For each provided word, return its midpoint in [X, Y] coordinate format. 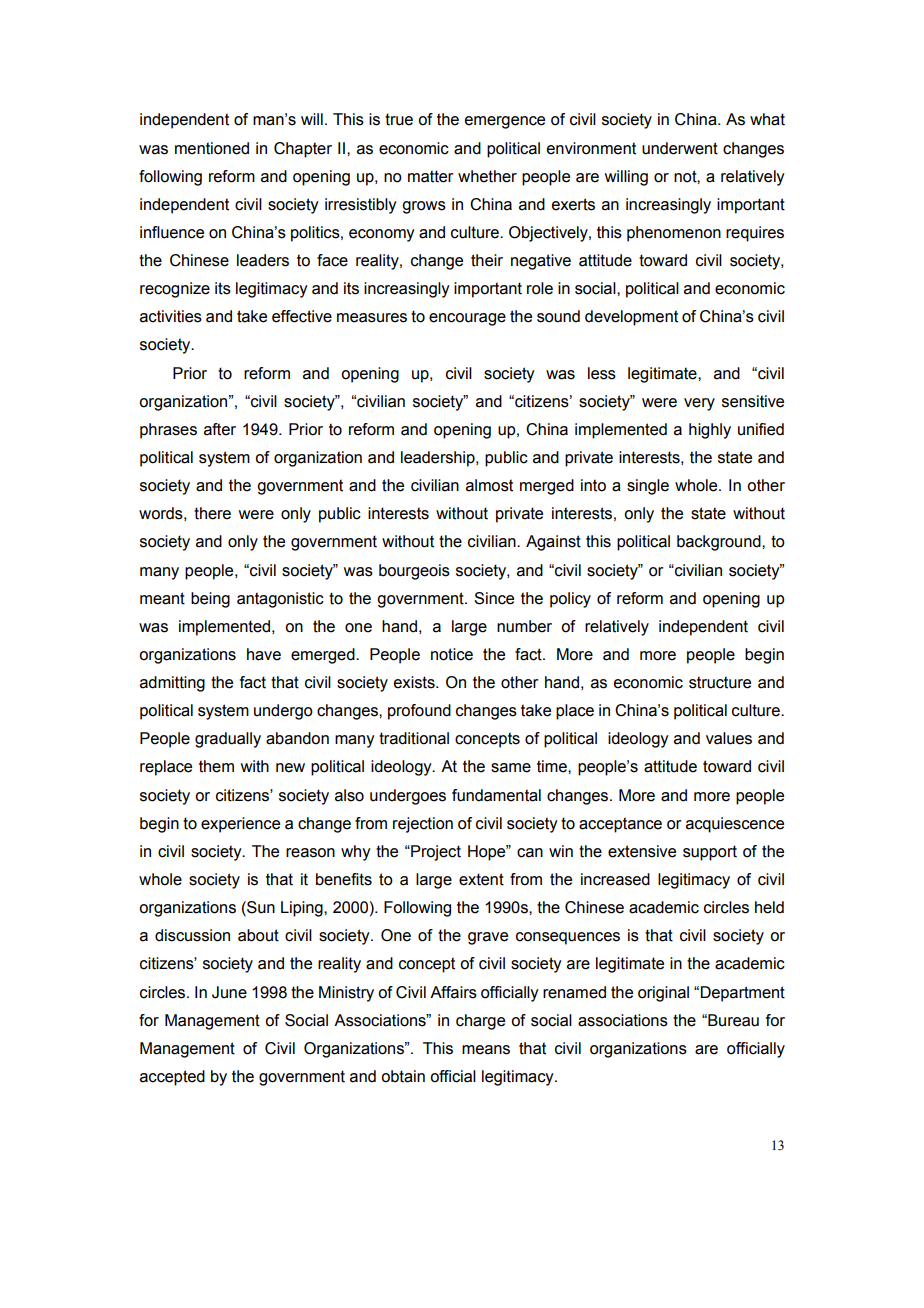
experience [240, 825]
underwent [680, 148]
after [220, 429]
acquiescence [735, 825]
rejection [423, 825]
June [229, 992]
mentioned [212, 148]
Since [494, 598]
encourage [467, 319]
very [699, 404]
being [210, 600]
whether [487, 176]
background [720, 543]
